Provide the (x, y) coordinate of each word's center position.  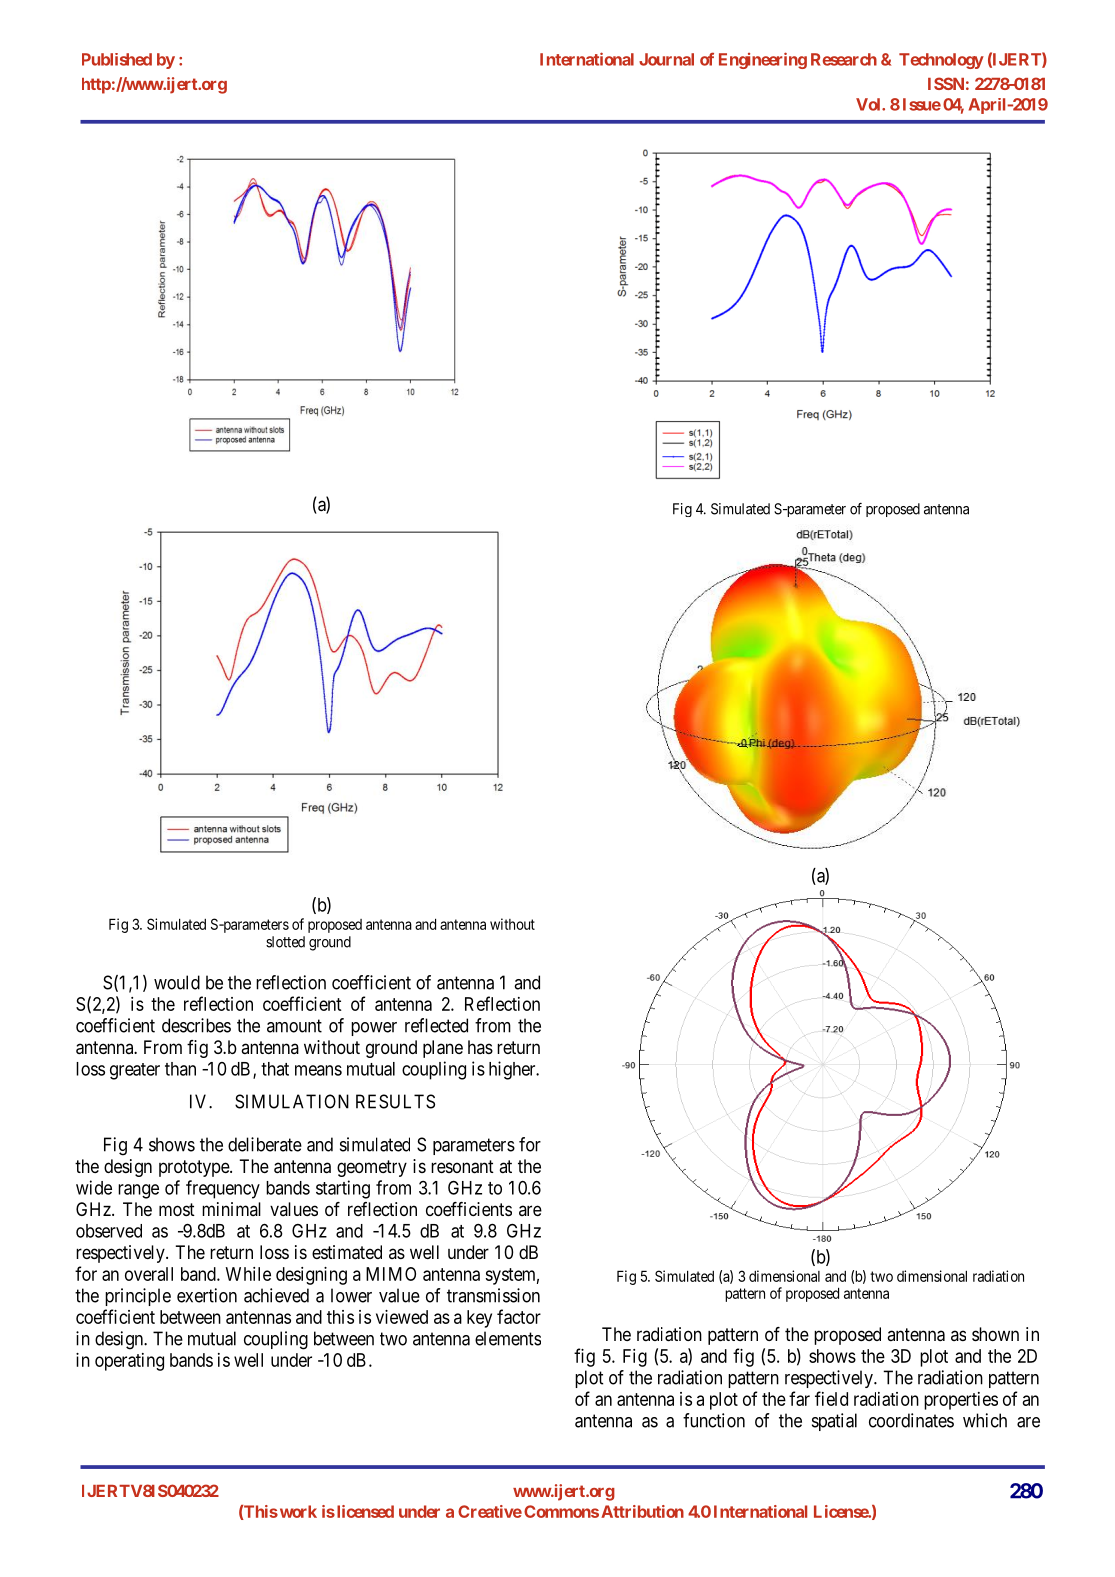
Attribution (642, 1511)
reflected (436, 1025)
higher (513, 1070)
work (297, 1511)
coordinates (911, 1420)
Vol (869, 104)
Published (117, 59)
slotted (285, 942)
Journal (666, 59)
